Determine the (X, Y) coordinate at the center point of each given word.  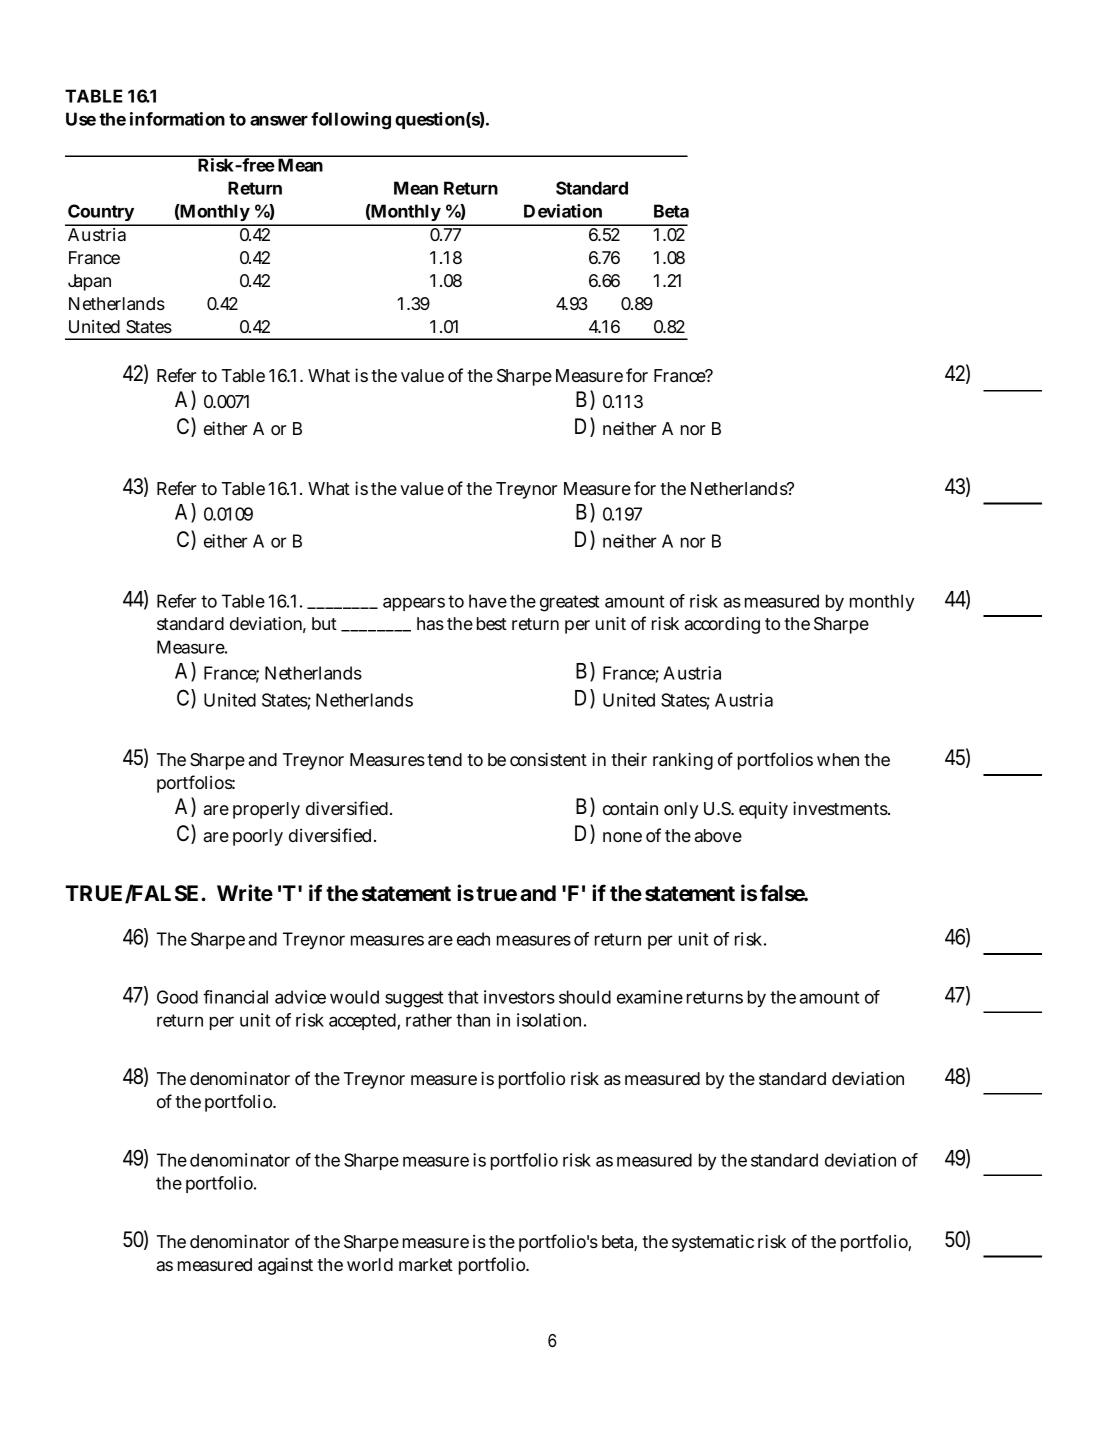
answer (279, 121)
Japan (89, 282)
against (285, 1266)
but (324, 623)
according (722, 625)
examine (650, 997)
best (492, 623)
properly (266, 810)
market (426, 1264)
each (473, 939)
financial (235, 997)
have (488, 601)
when (838, 759)
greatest (569, 603)
